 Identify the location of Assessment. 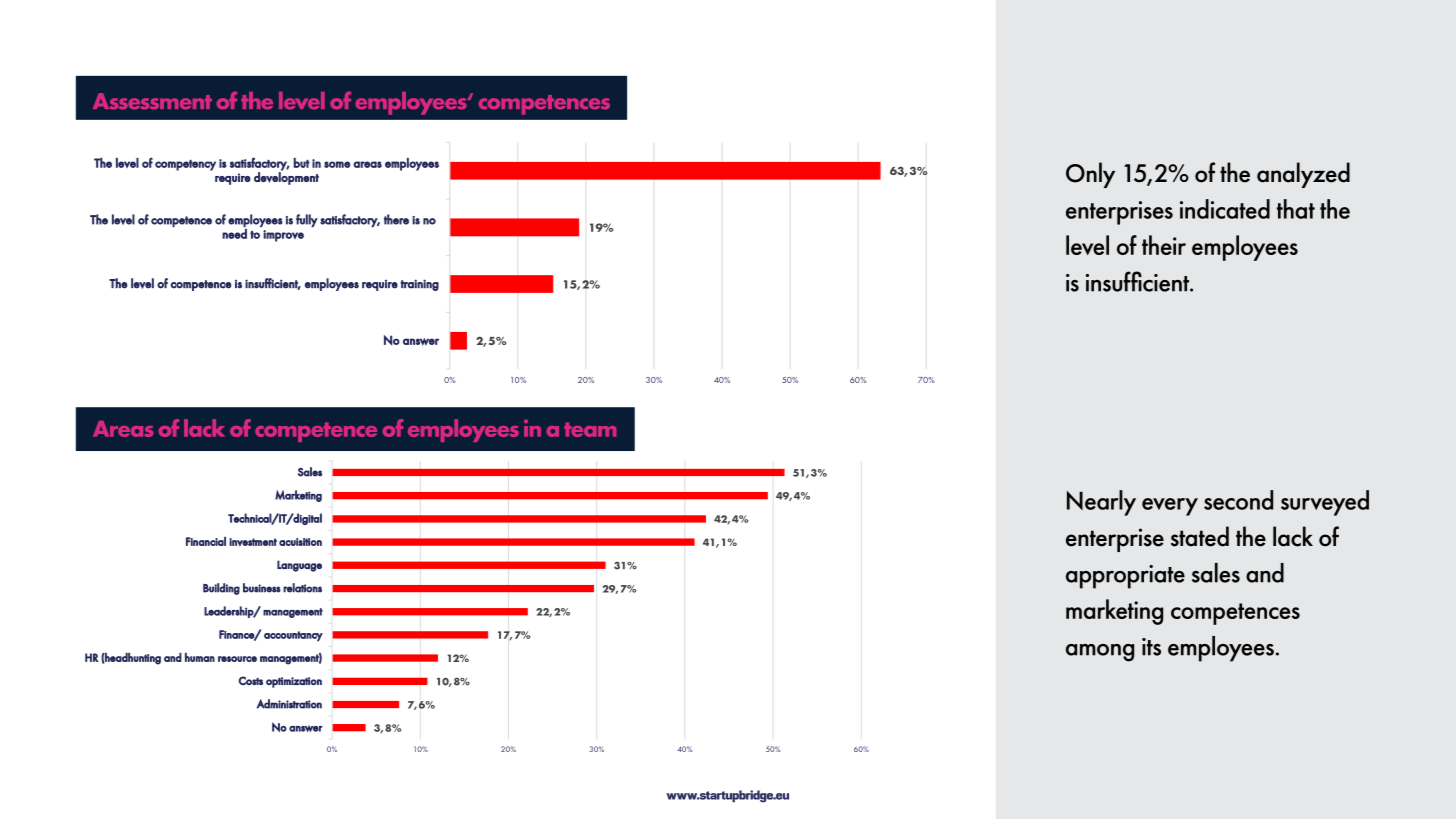
(152, 101).
